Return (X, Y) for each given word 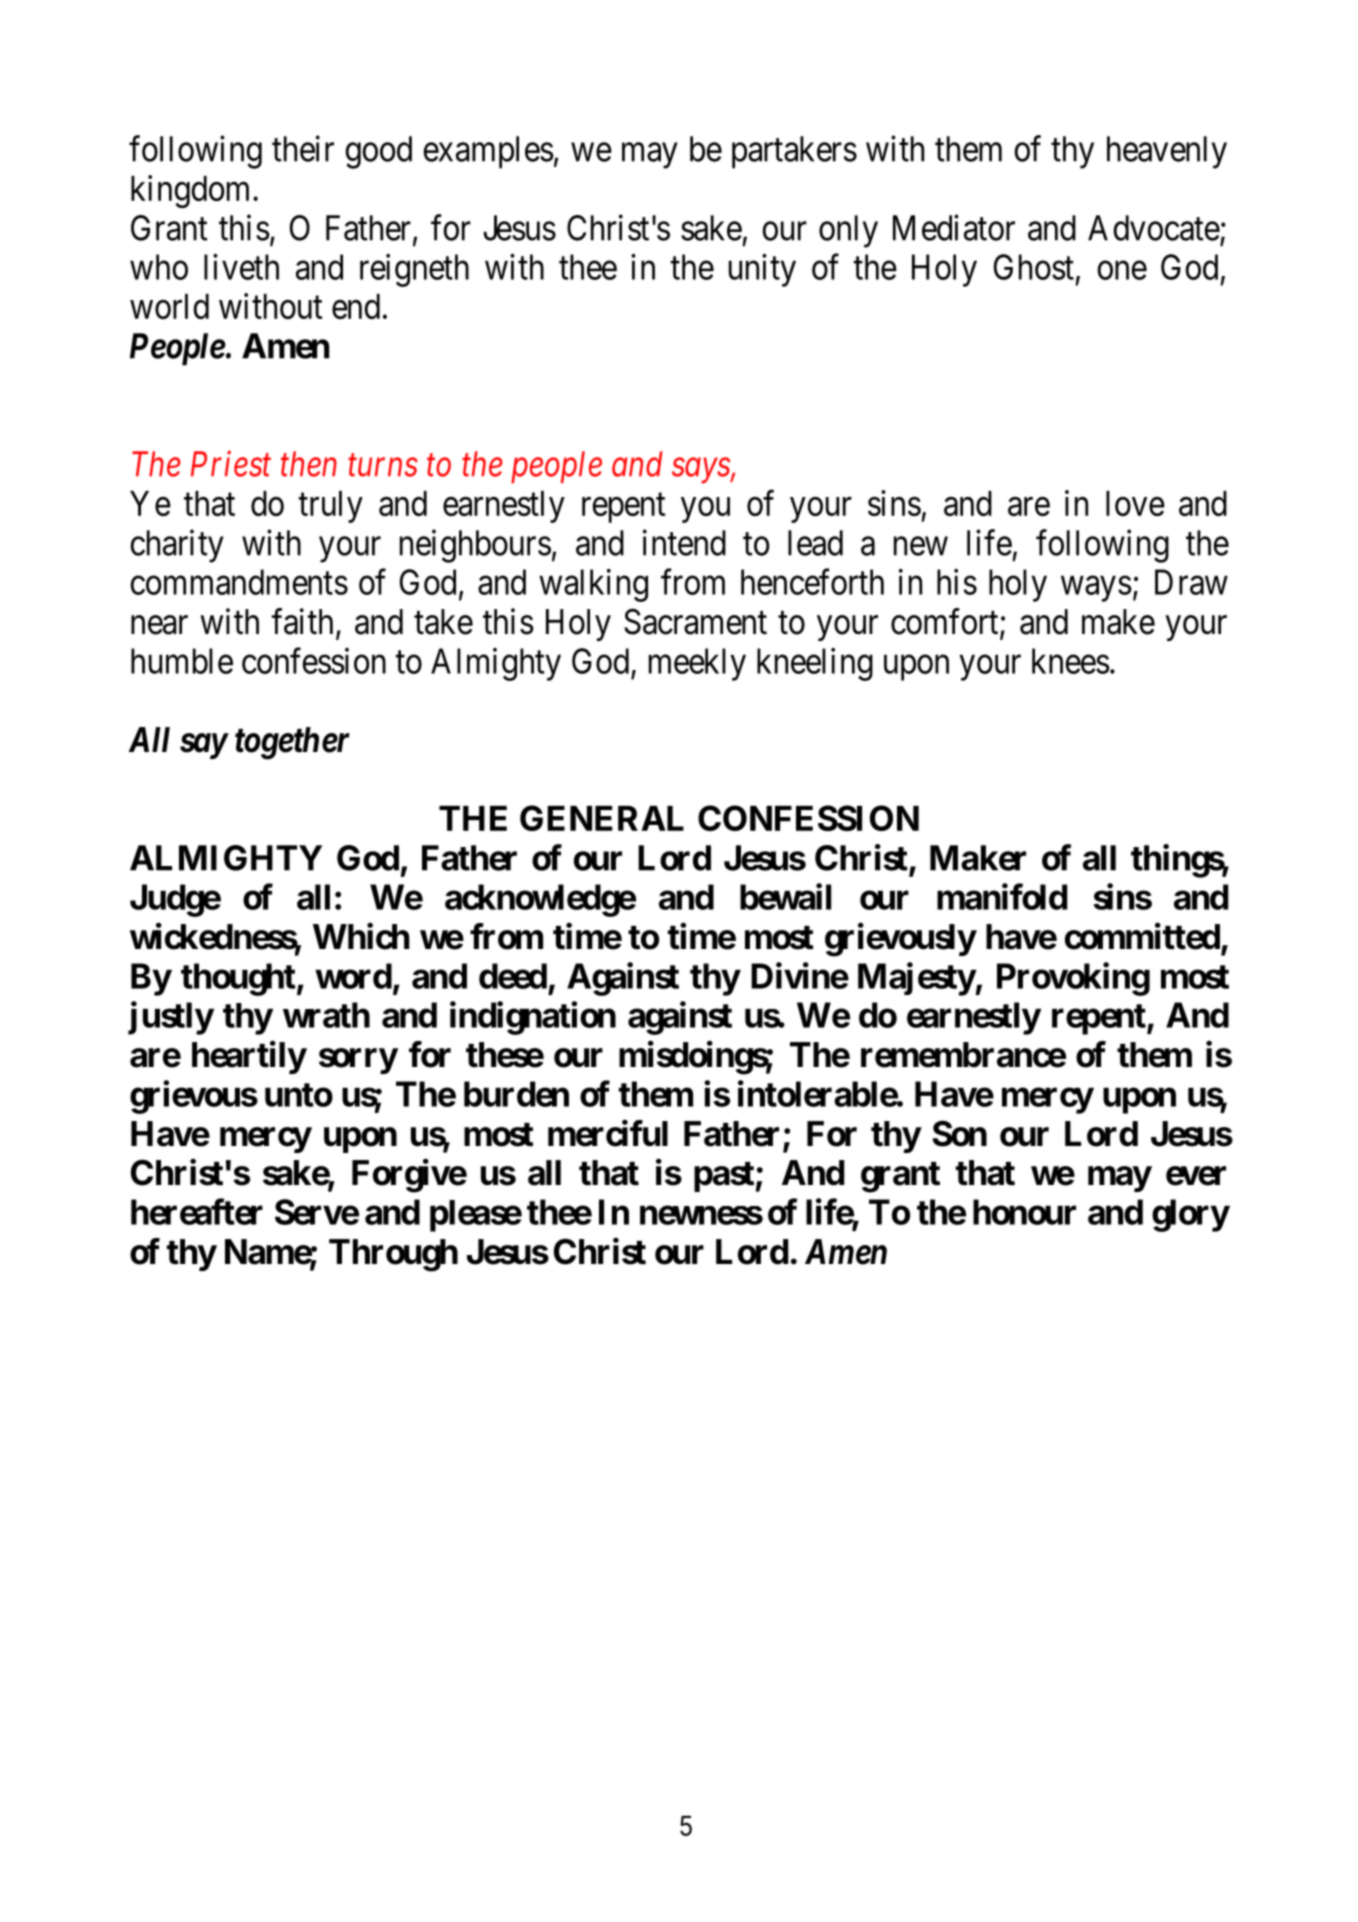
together (292, 743)
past (724, 1177)
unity (762, 270)
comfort (946, 622)
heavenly (1167, 152)
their (303, 148)
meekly (697, 664)
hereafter (197, 1211)
